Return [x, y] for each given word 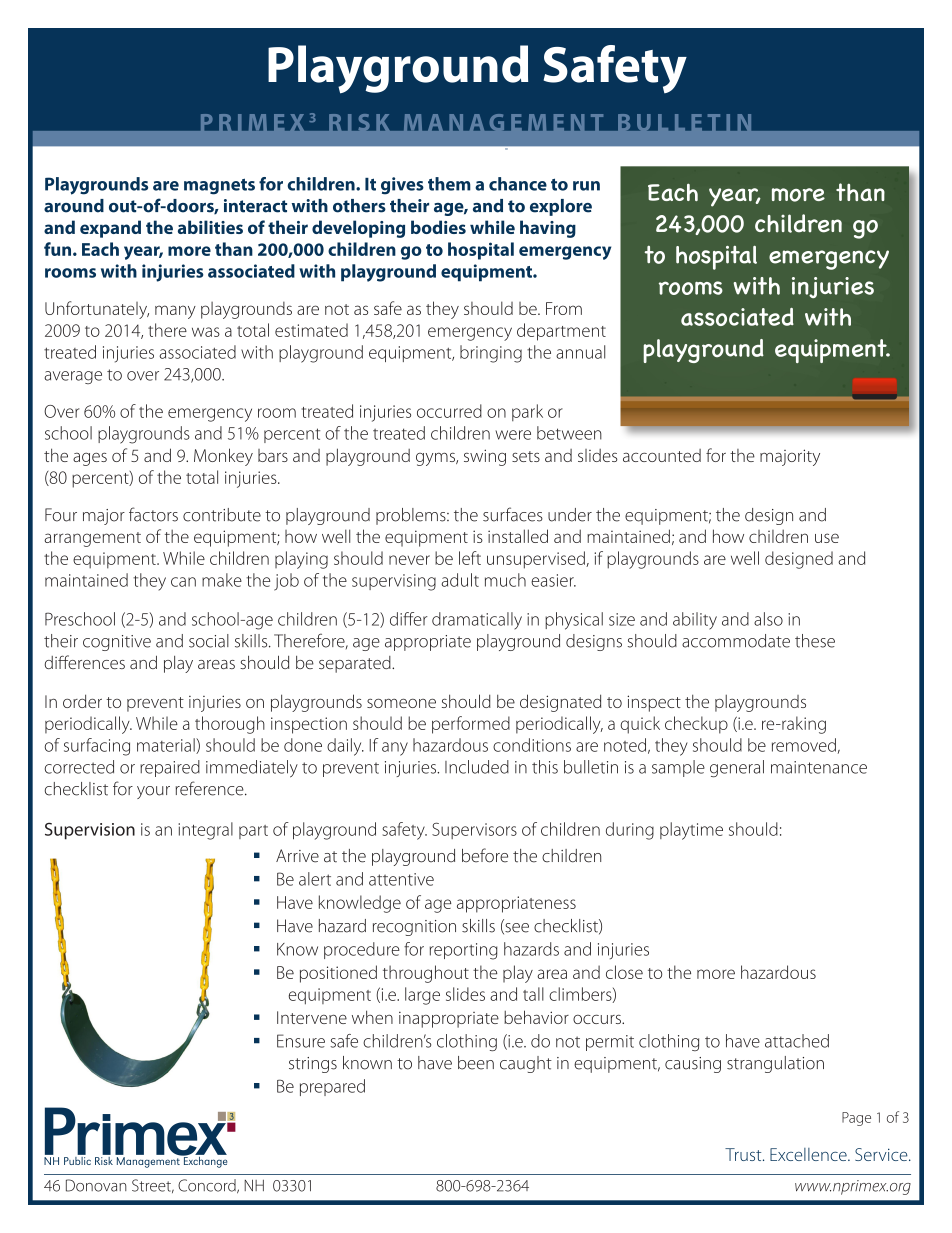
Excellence [809, 1154]
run [586, 186]
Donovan [96, 1185]
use [827, 538]
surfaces [513, 514]
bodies [438, 227]
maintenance [819, 767]
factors [153, 514]
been [476, 1063]
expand [110, 229]
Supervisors [474, 831]
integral [205, 831]
